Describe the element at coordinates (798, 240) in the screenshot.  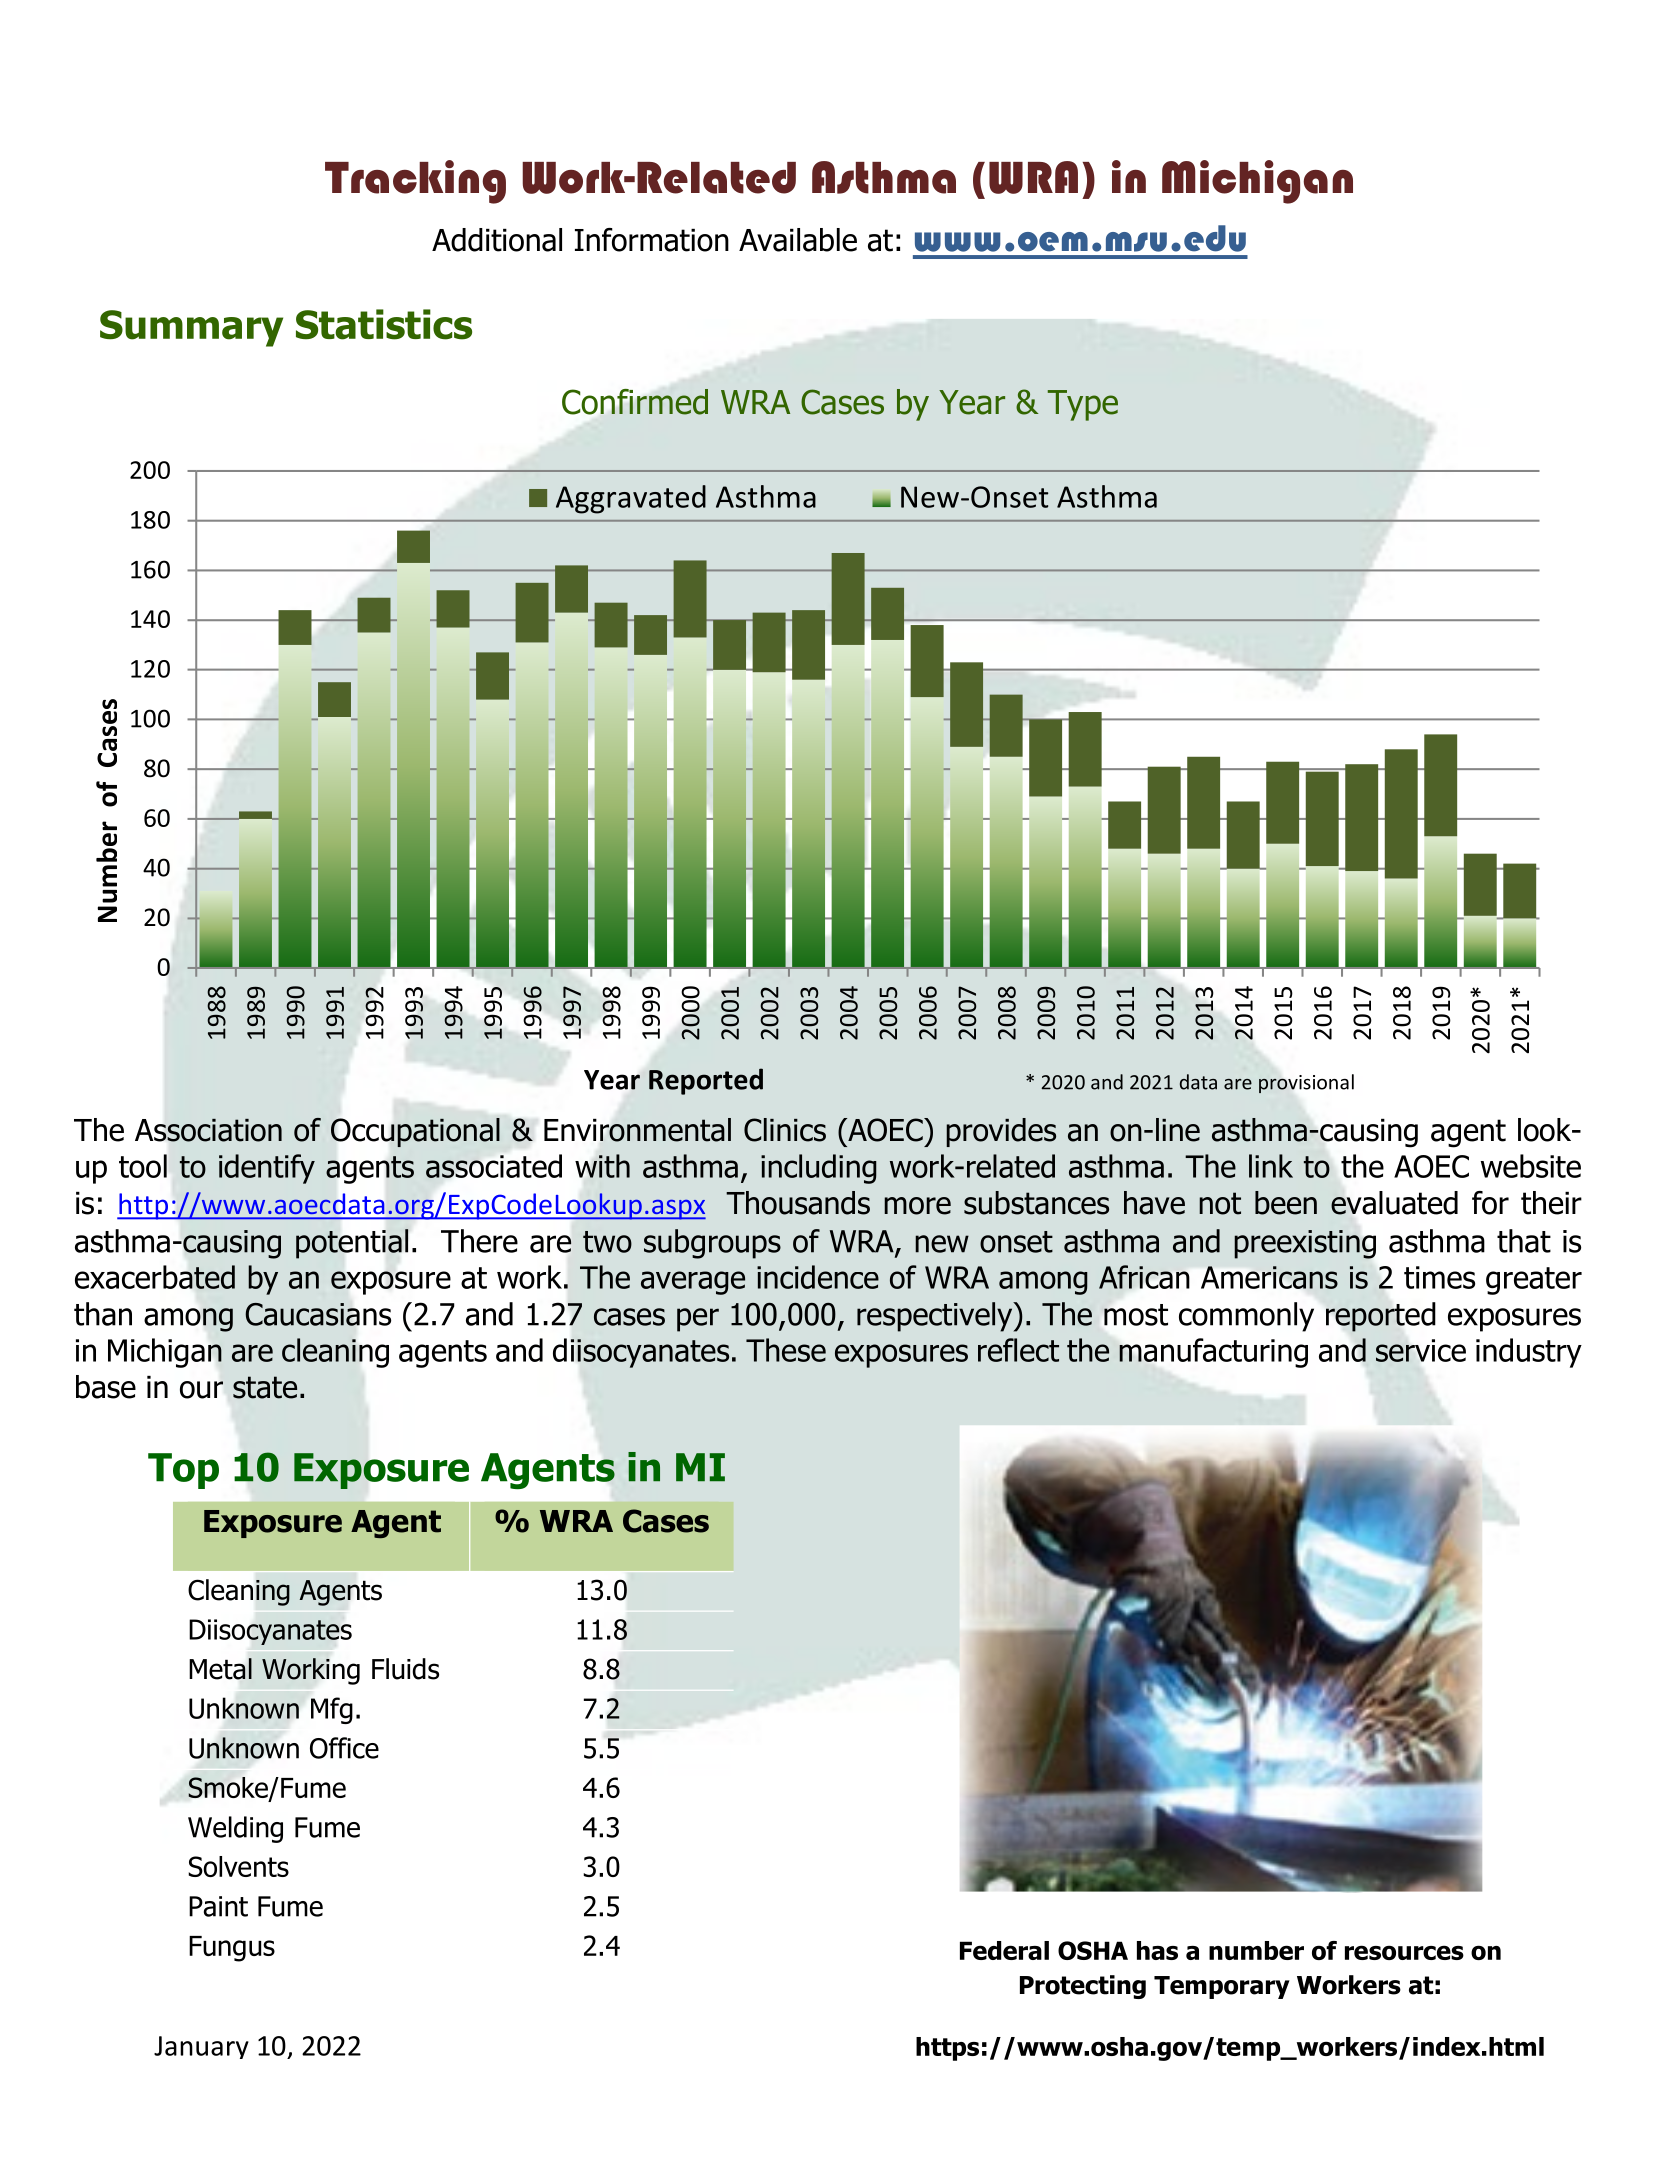
I see `Available` at that location.
